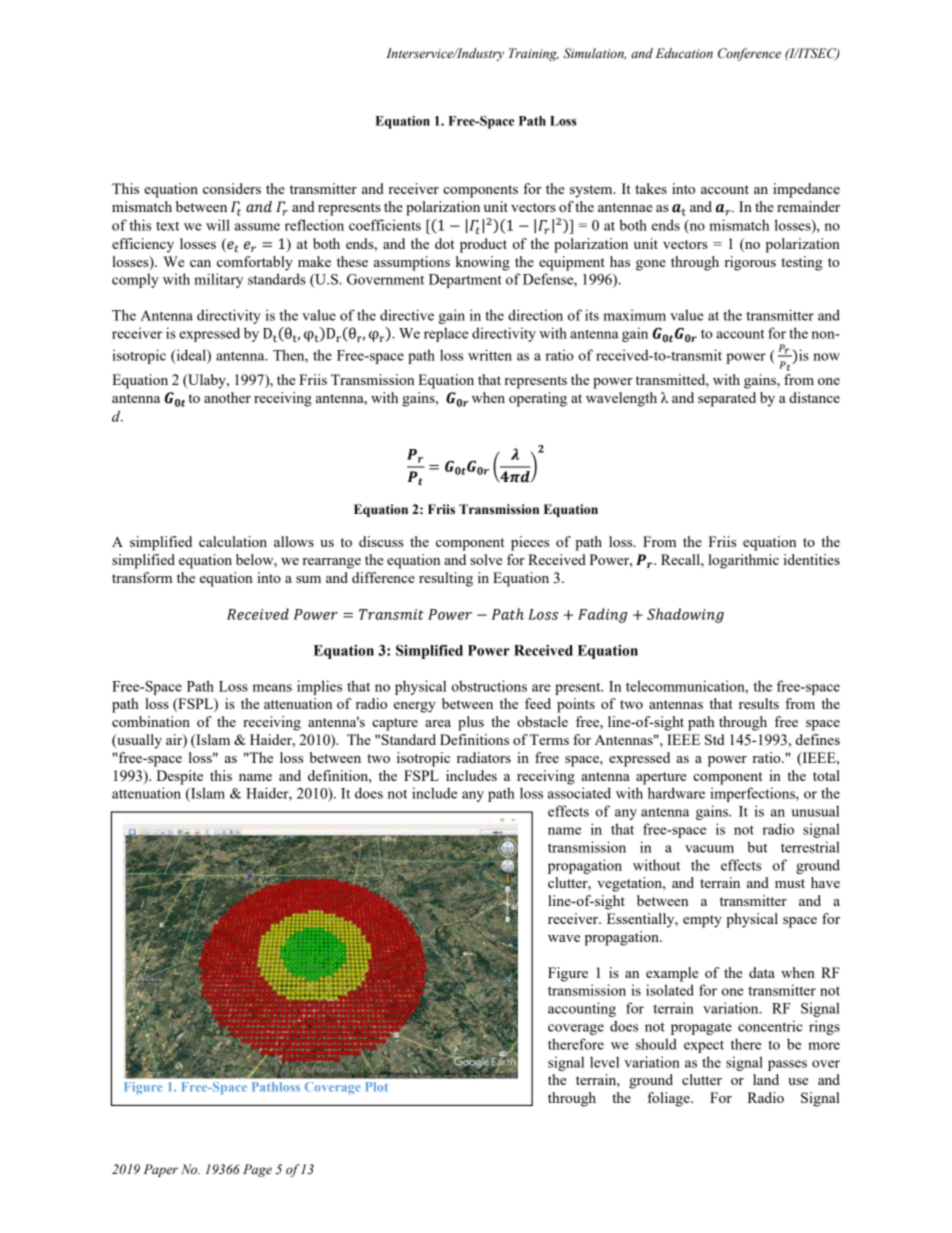 The width and height of the screenshot is (952, 1233). What do you see at coordinates (749, 54) in the screenshot?
I see `Conference` at bounding box center [749, 54].
